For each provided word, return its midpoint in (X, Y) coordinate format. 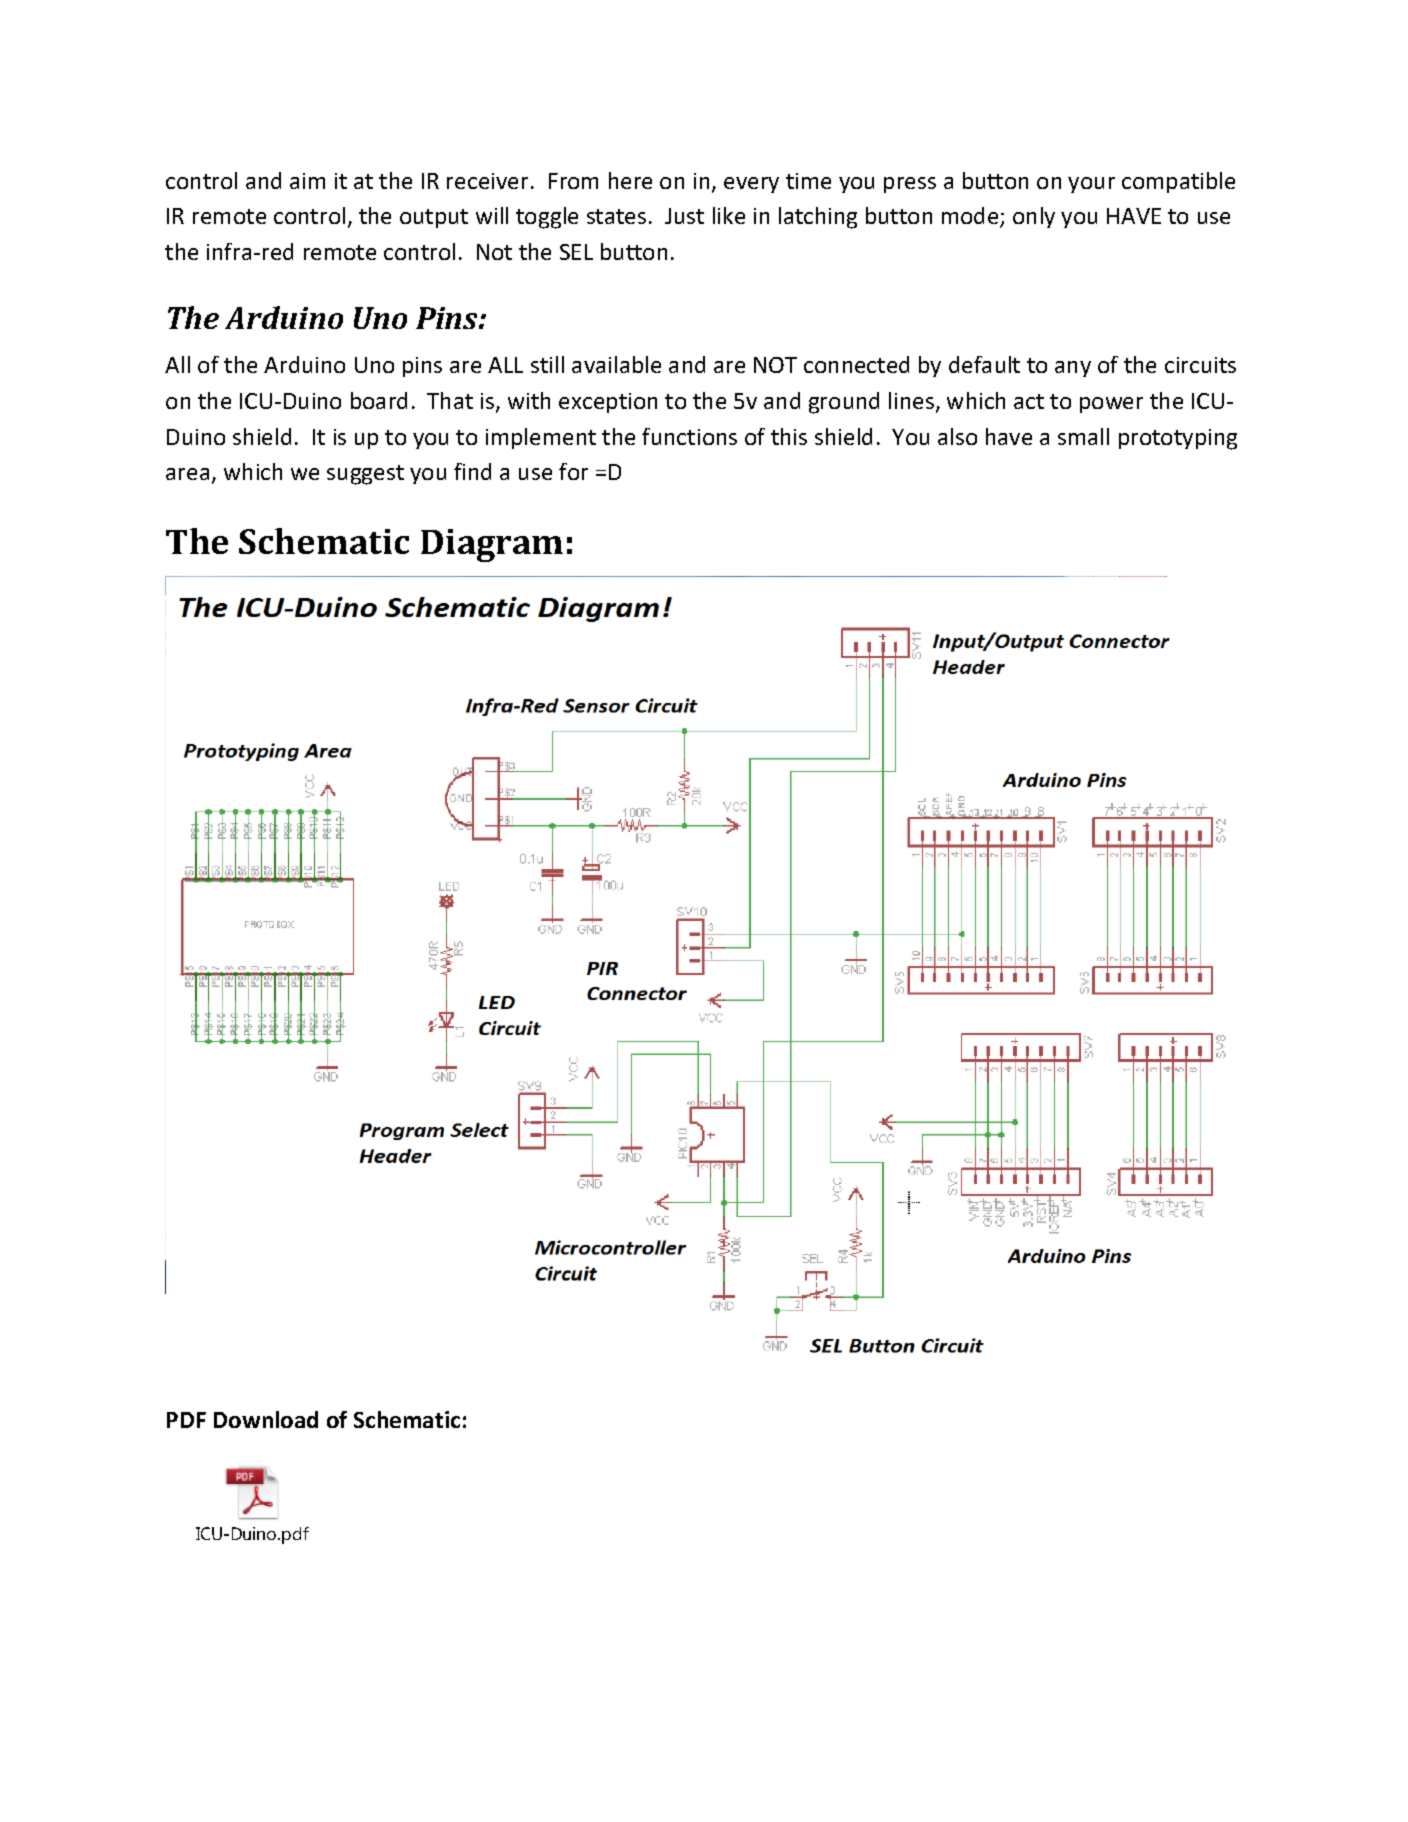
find (472, 471)
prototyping (1178, 439)
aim (307, 181)
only (1034, 217)
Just (684, 216)
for (573, 471)
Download (266, 1419)
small (1083, 436)
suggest (365, 475)
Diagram (492, 545)
